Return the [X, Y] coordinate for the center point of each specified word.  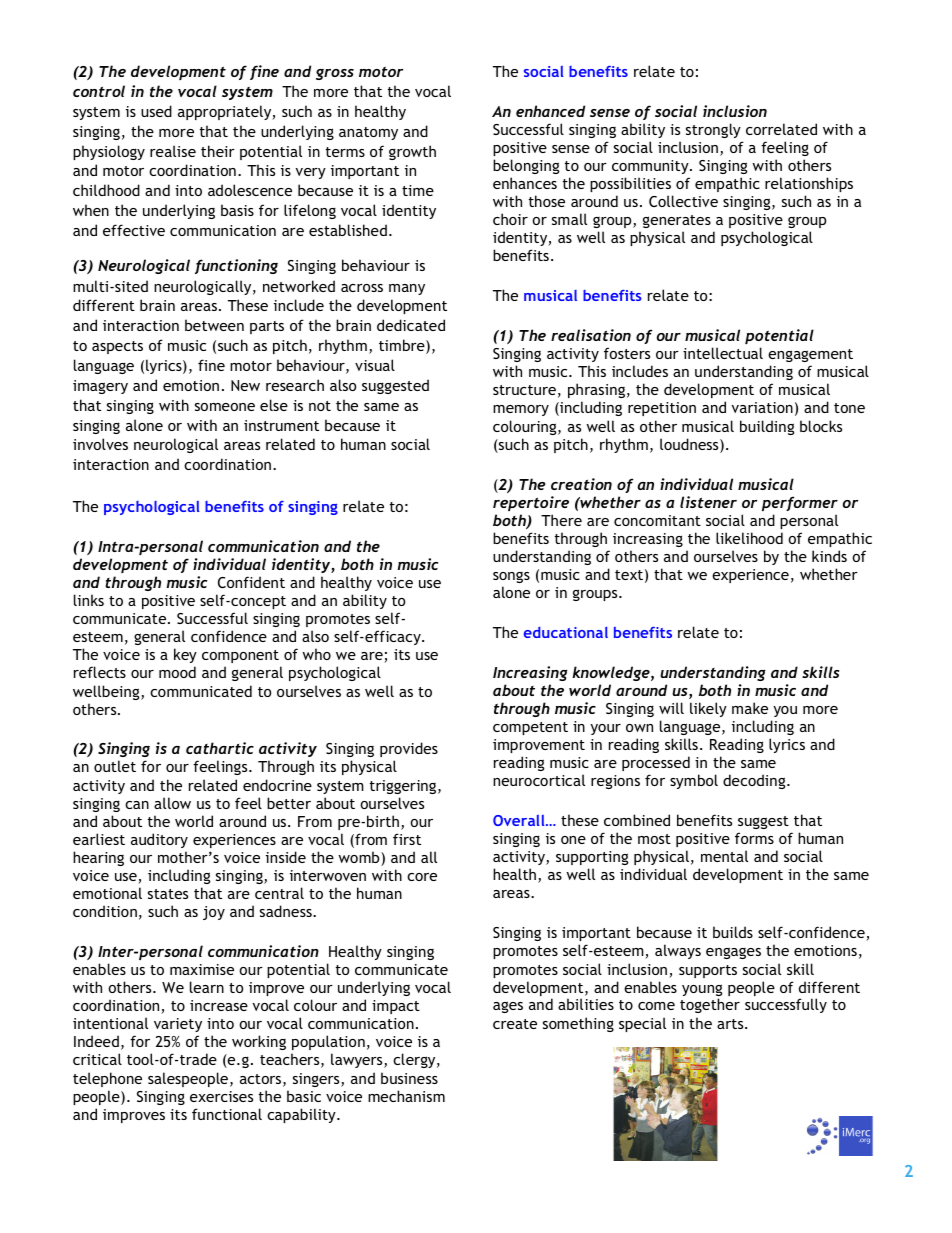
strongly [713, 130]
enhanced [550, 111]
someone [225, 407]
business [409, 1078]
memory [521, 410]
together [710, 1005]
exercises [221, 1096]
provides [409, 751]
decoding [755, 781]
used [156, 111]
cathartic [220, 748]
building [767, 427]
